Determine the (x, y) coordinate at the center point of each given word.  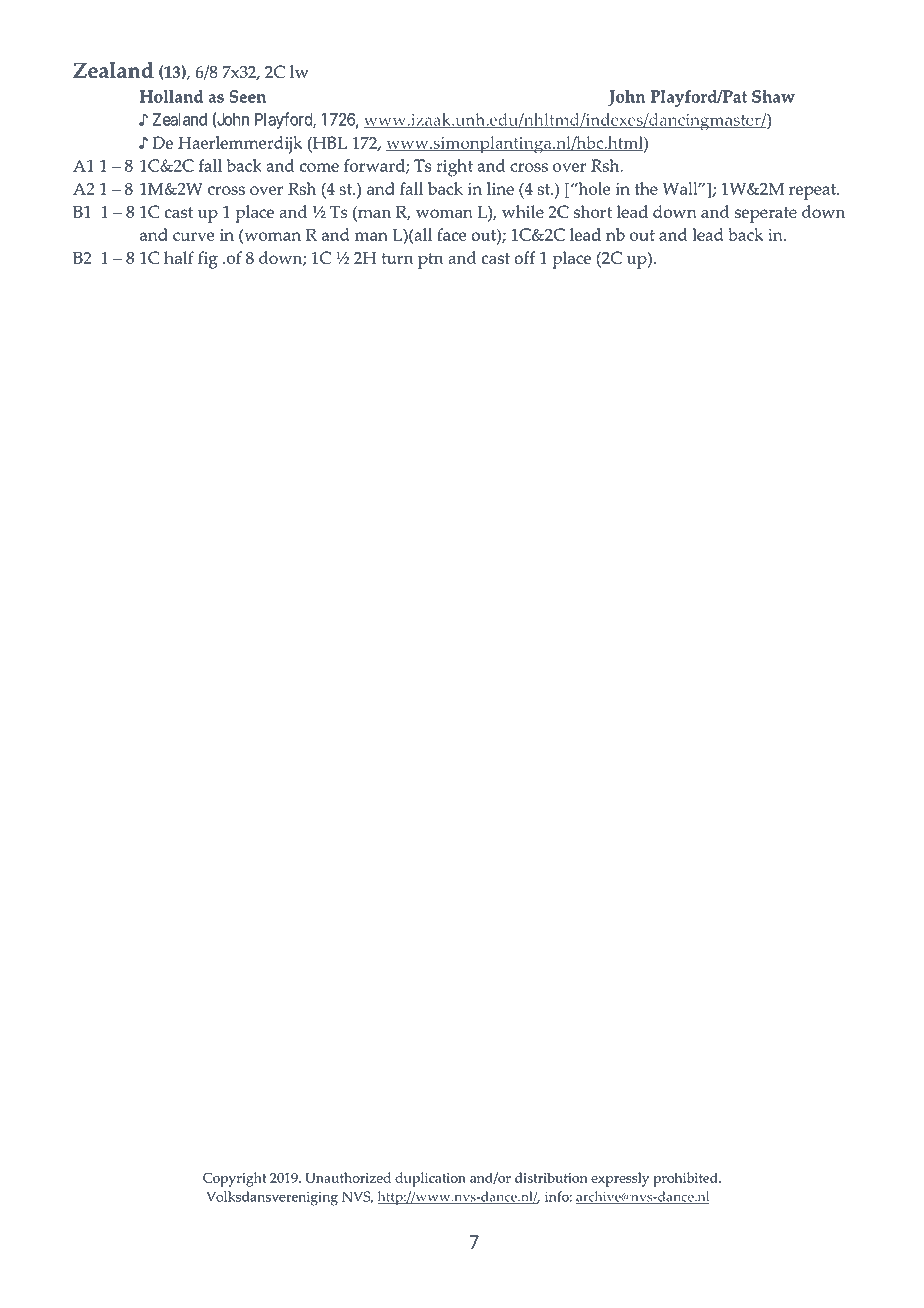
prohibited (686, 1179)
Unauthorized (348, 1177)
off (524, 257)
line (500, 188)
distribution (551, 1177)
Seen (247, 96)
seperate (766, 215)
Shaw (773, 96)
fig (208, 260)
